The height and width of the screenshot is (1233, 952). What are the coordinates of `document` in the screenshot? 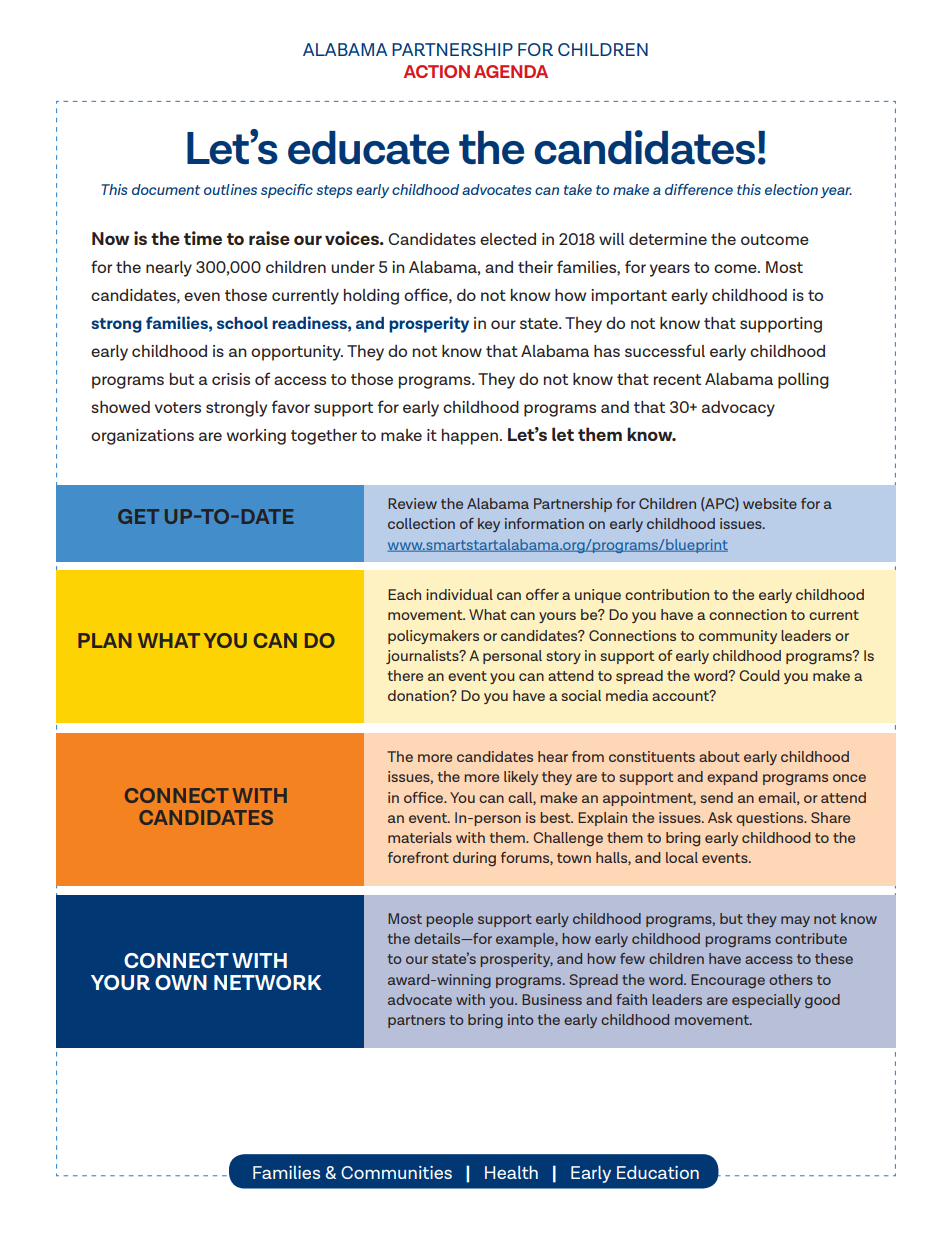 It's located at (166, 189).
